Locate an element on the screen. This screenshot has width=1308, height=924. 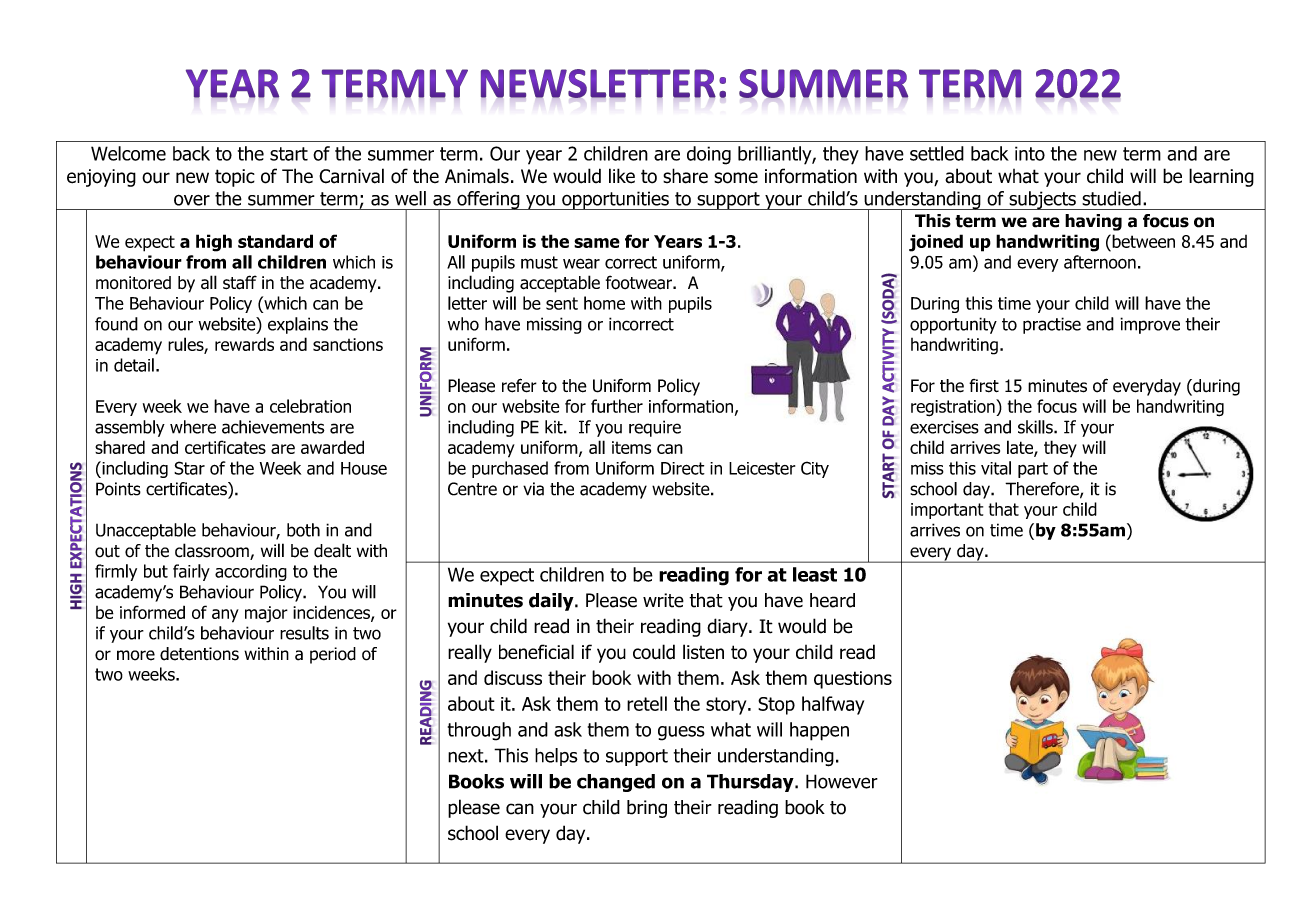
part is located at coordinates (1033, 470).
